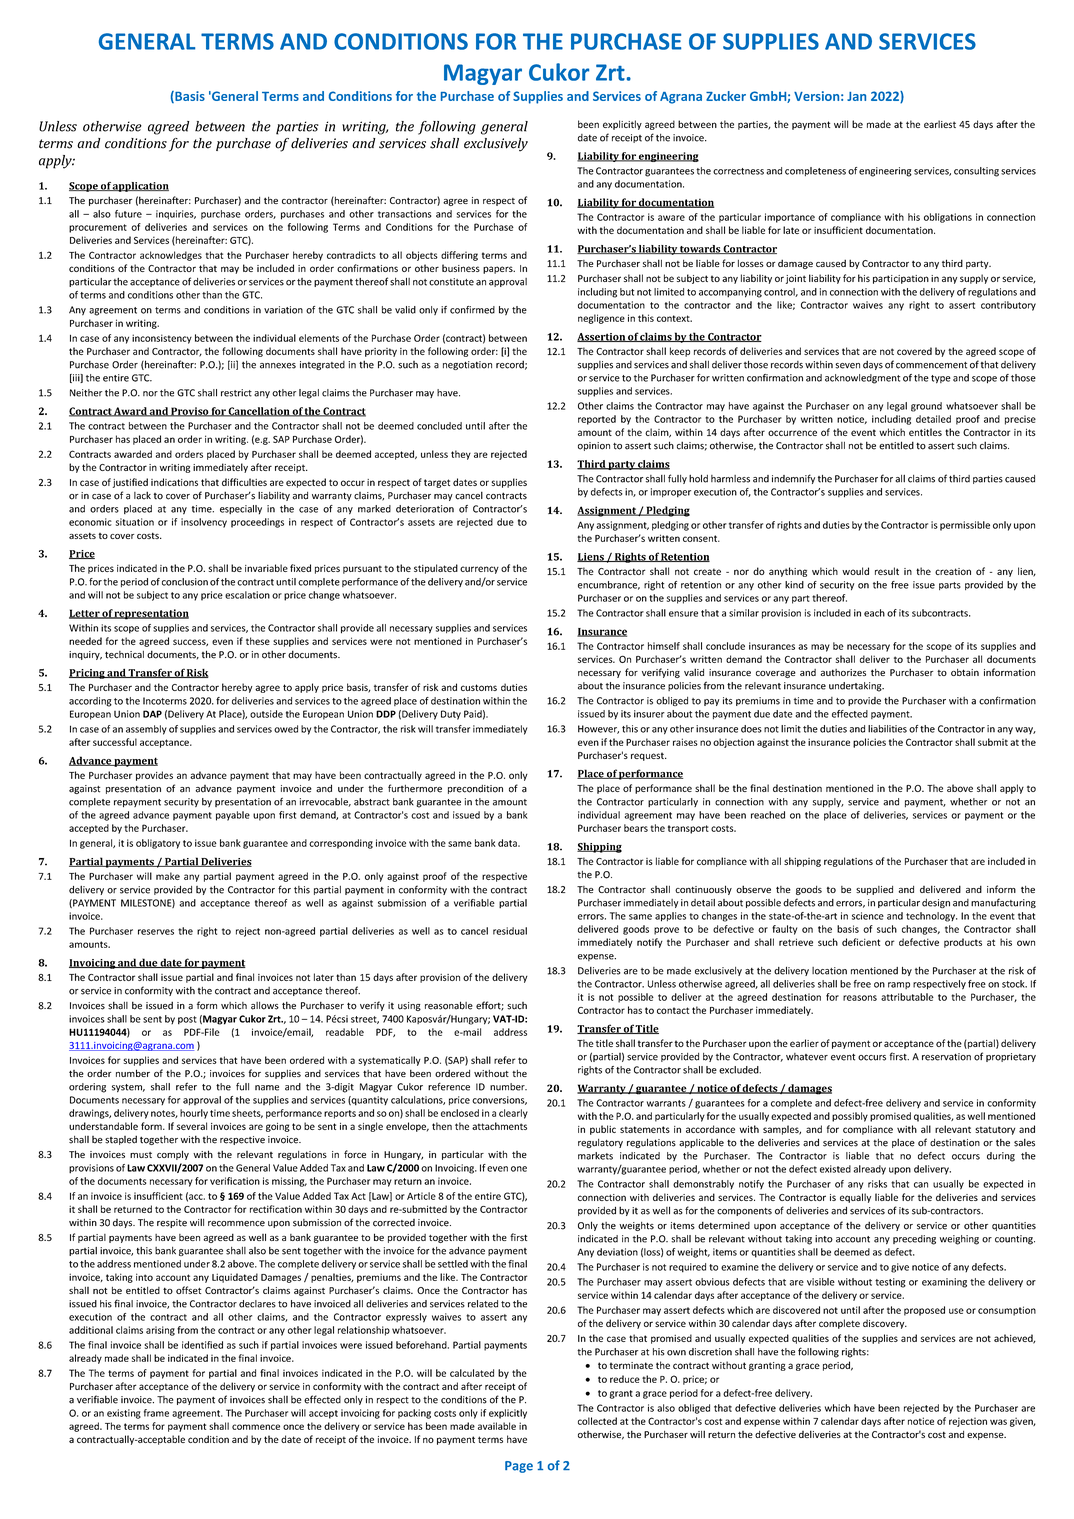 The image size is (1074, 1519). I want to click on application, so click(140, 187).
